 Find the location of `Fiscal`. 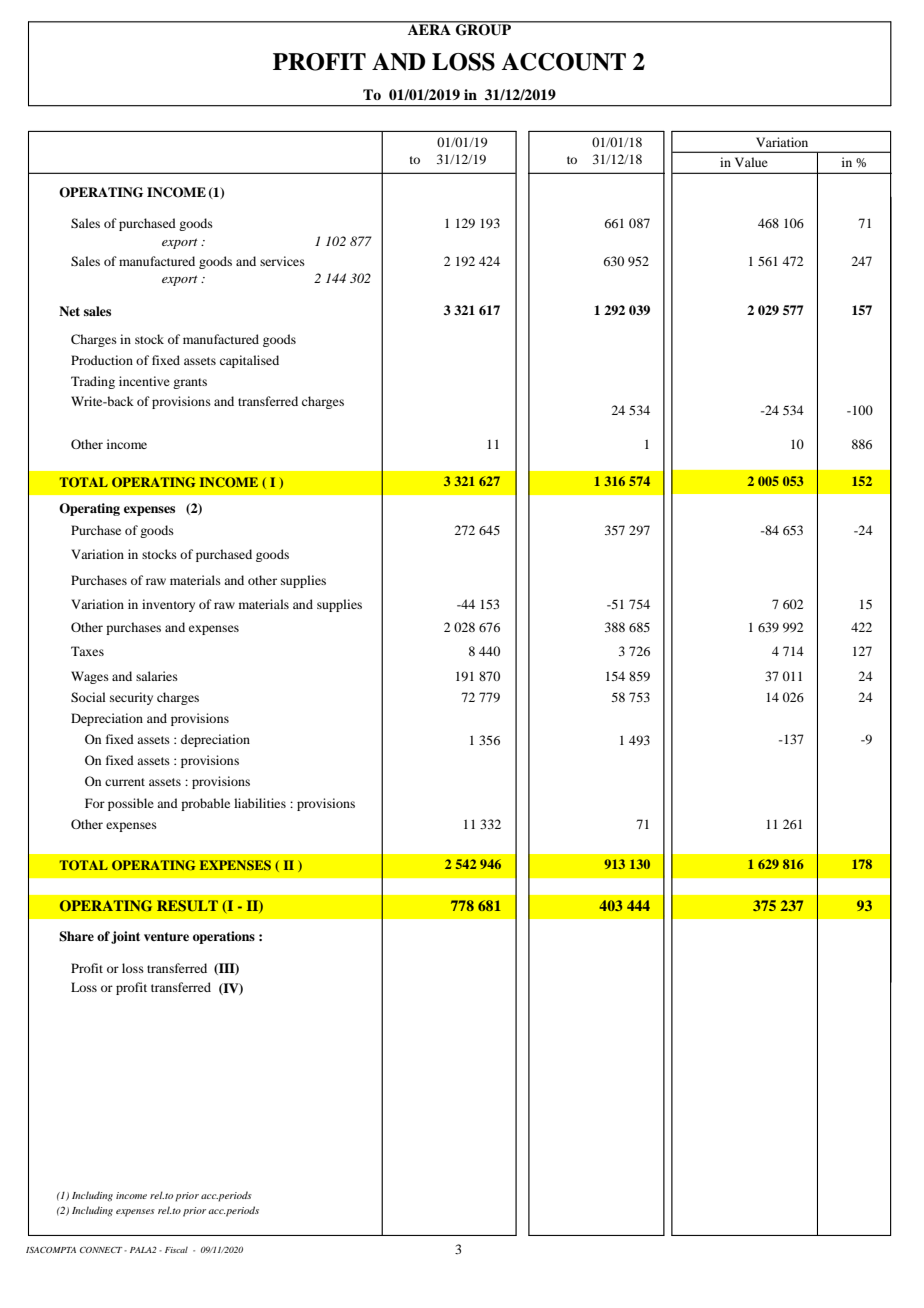

Fiscal is located at coordinates (176, 1250).
